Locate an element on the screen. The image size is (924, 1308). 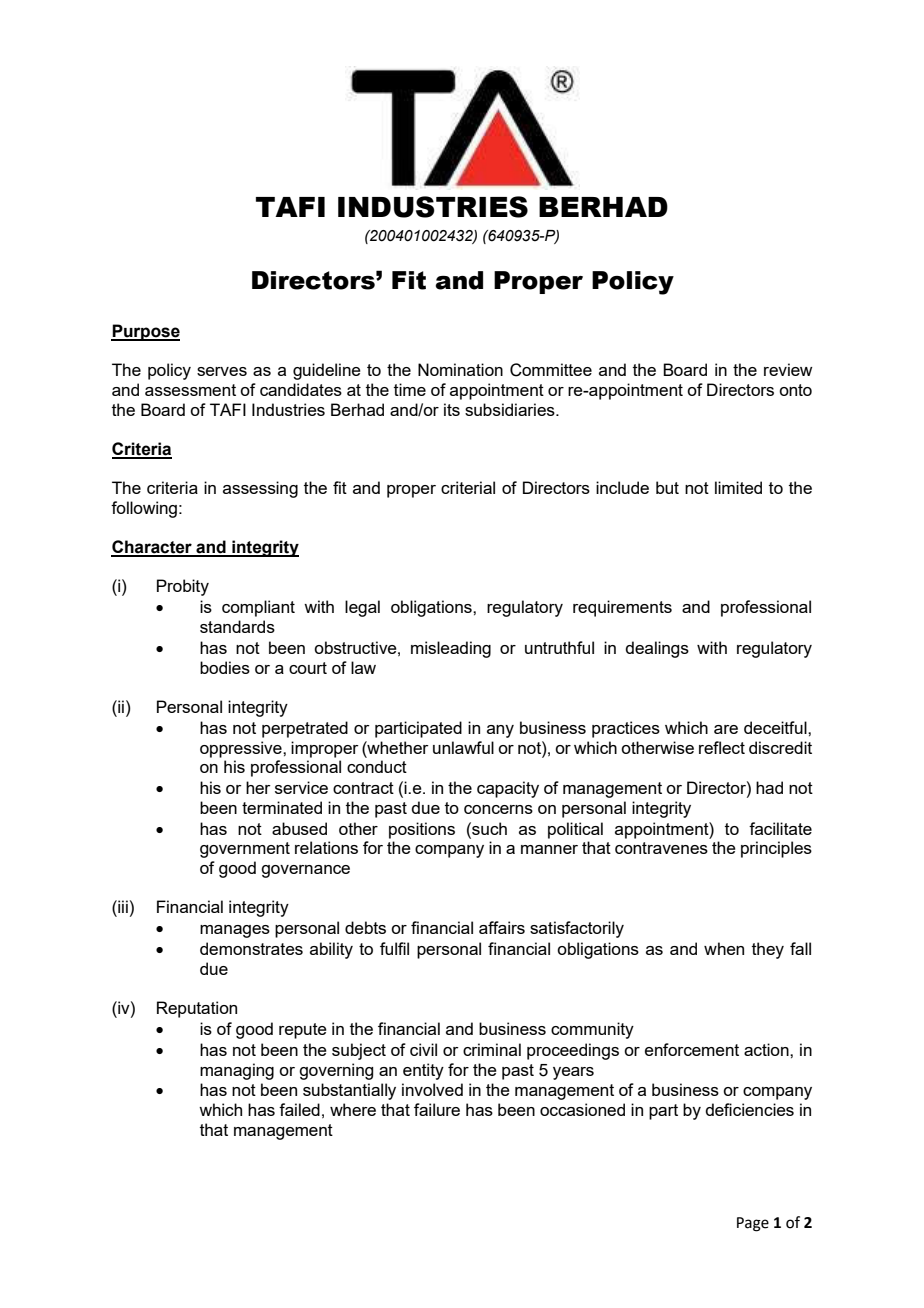
misleading is located at coordinates (451, 649).
